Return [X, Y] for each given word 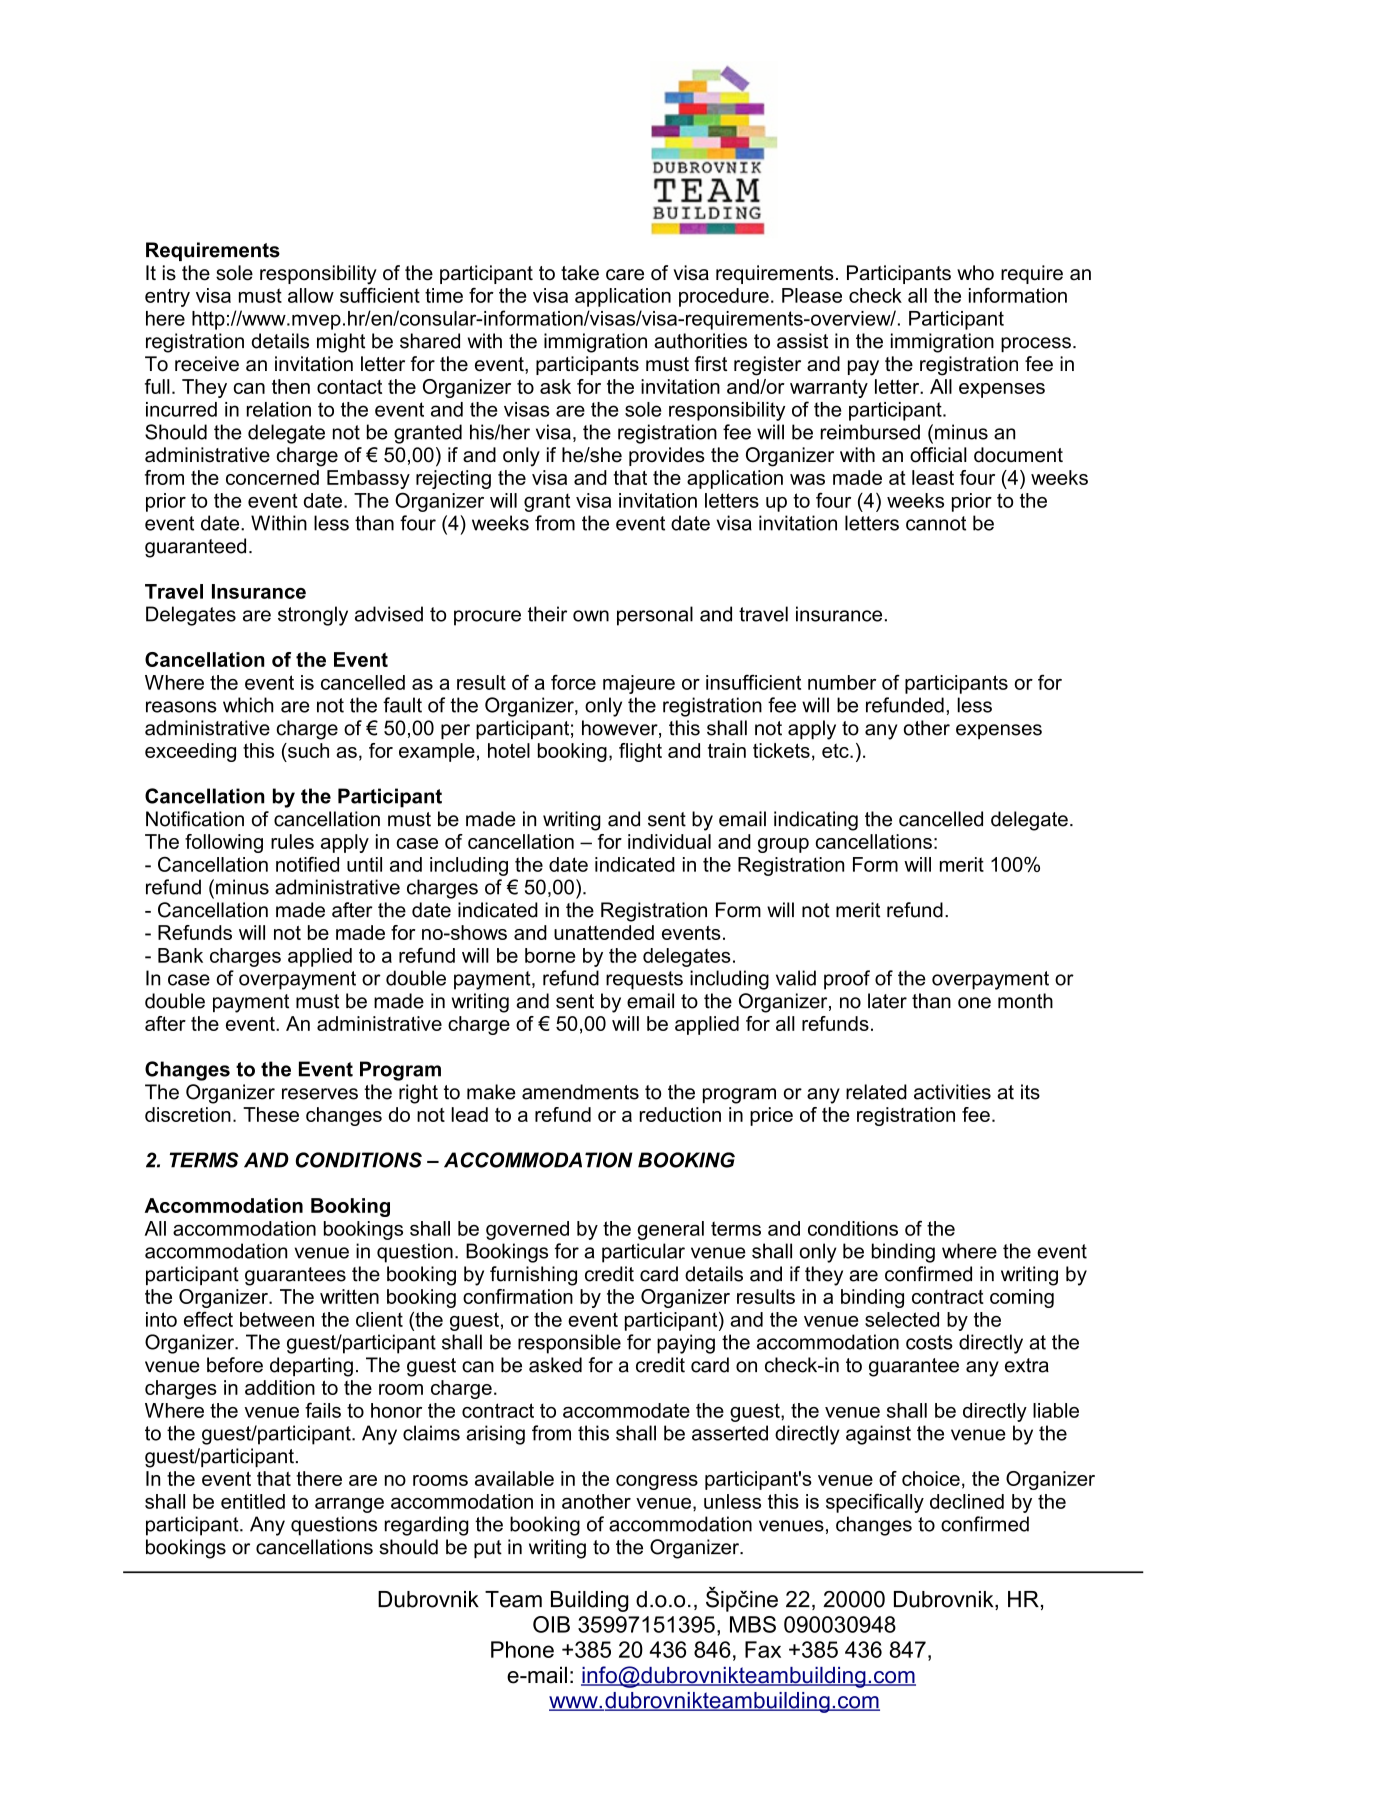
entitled [253, 1501]
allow [311, 295]
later [887, 1001]
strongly [313, 616]
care [625, 275]
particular [643, 1253]
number [842, 682]
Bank [180, 955]
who [975, 273]
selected [902, 1319]
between [277, 1319]
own [591, 616]
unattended [604, 932]
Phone [522, 1649]
